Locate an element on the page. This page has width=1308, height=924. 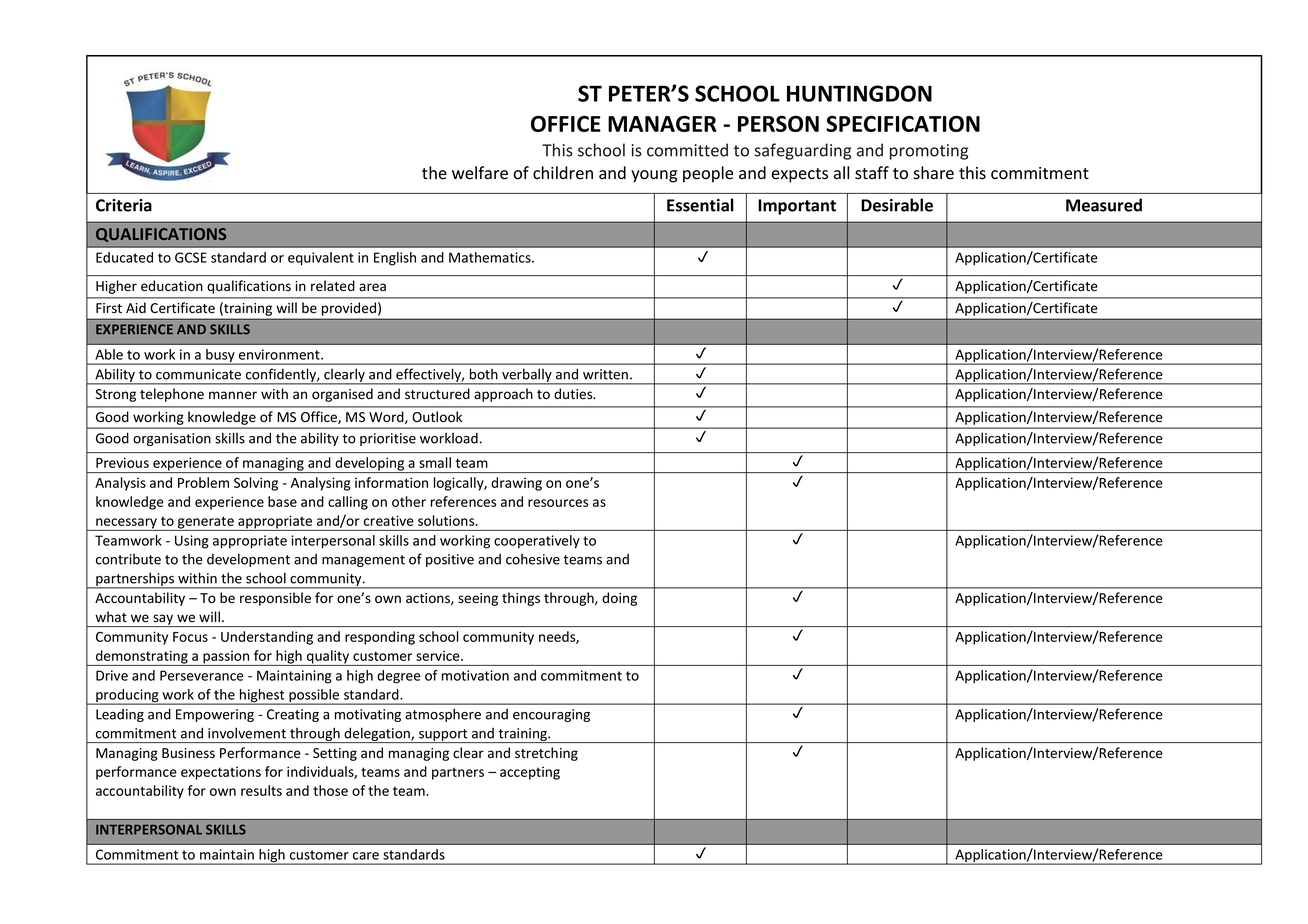
MANAGER is located at coordinates (662, 124).
